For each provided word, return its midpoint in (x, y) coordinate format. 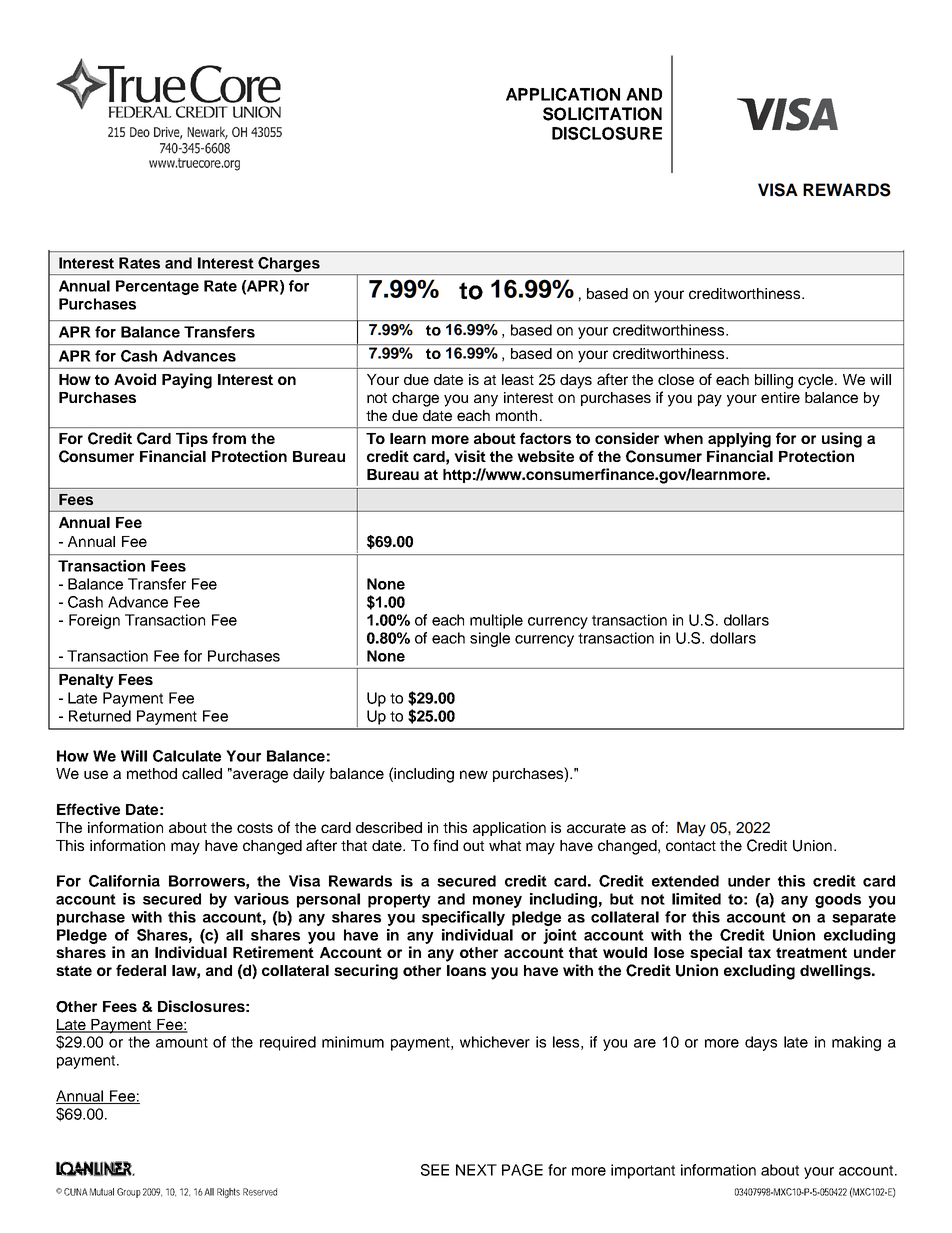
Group (129, 1193)
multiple (496, 621)
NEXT (476, 1170)
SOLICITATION (602, 114)
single (490, 639)
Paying (187, 381)
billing (774, 381)
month (516, 415)
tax (759, 952)
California (124, 881)
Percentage (157, 287)
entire (780, 397)
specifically (463, 918)
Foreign (94, 621)
